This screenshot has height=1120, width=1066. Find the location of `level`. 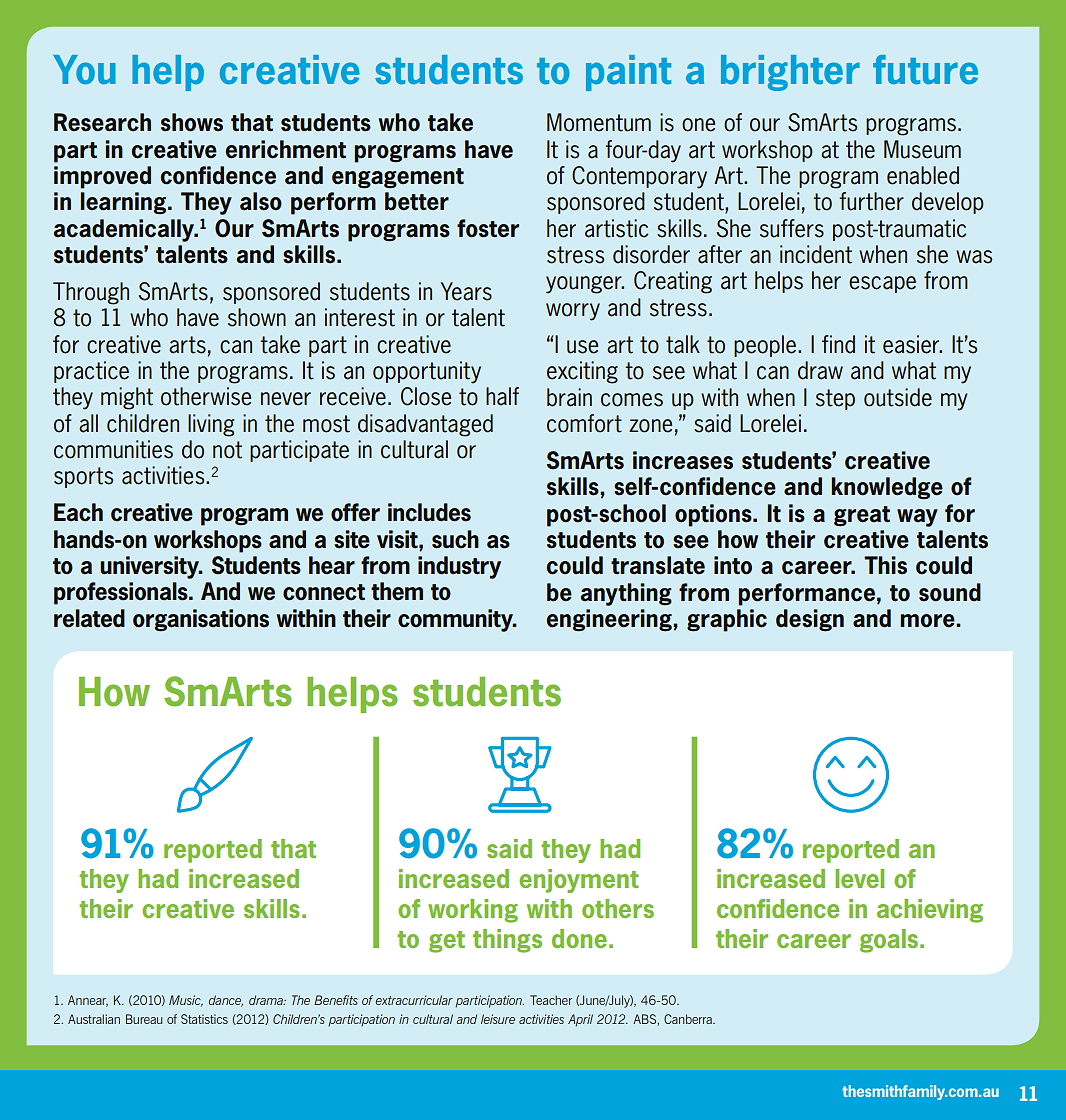

level is located at coordinates (859, 878).
